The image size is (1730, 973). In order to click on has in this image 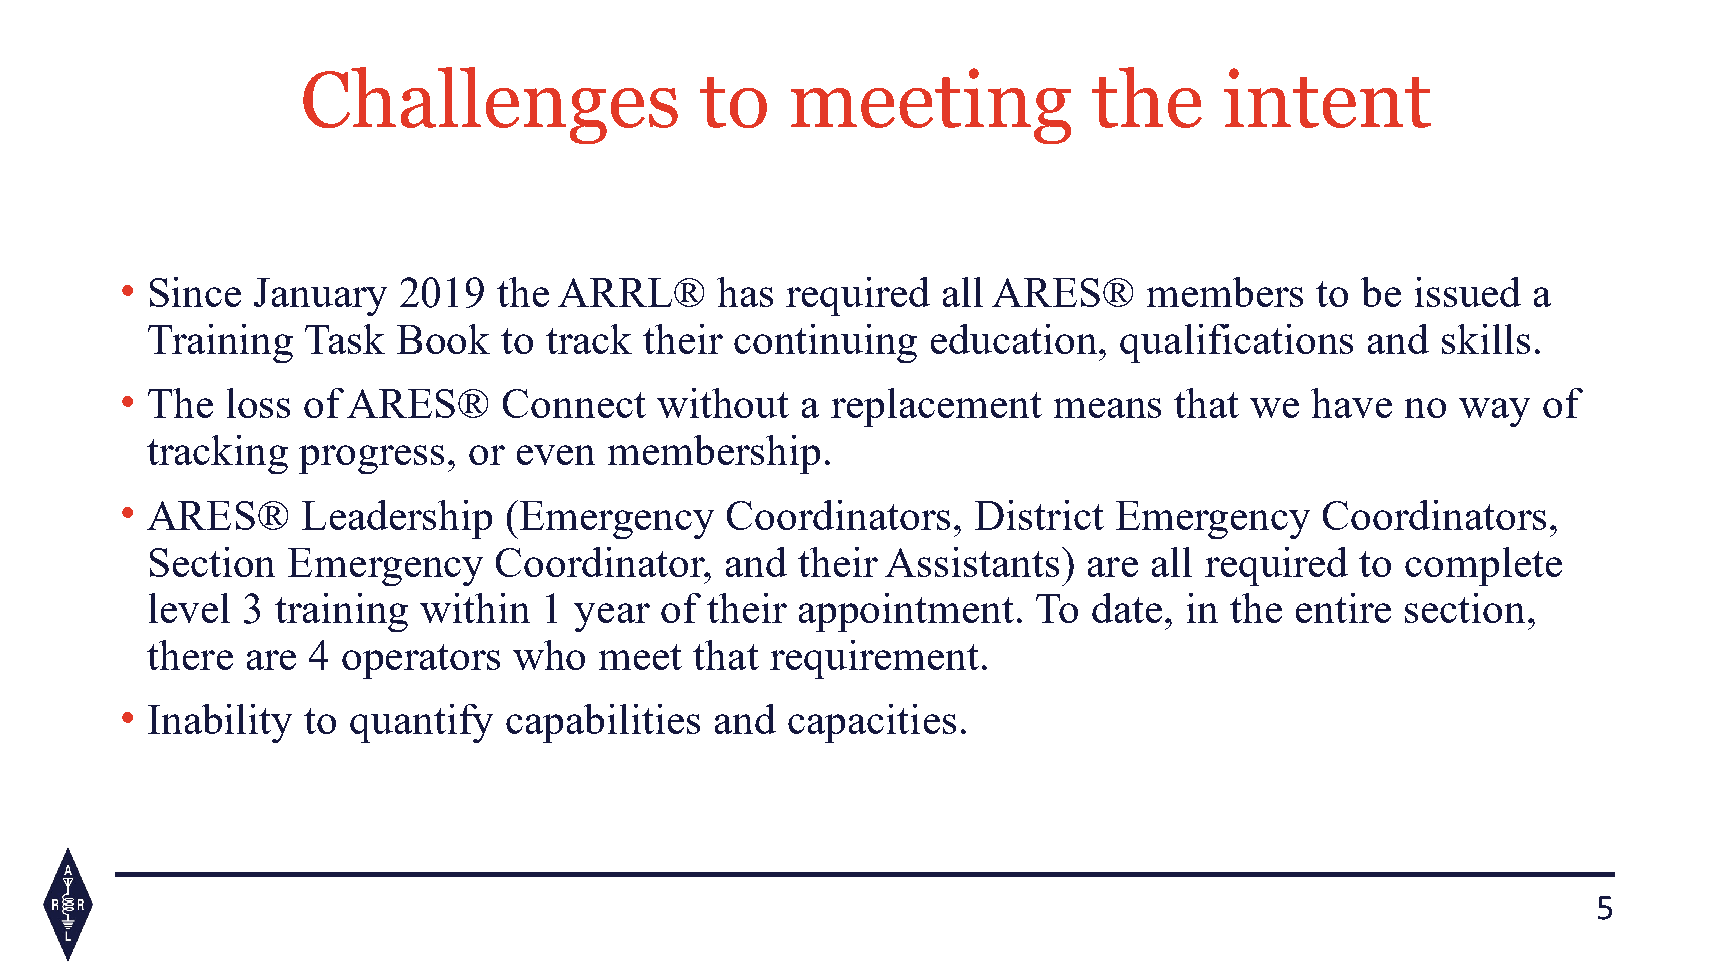, I will do `click(745, 292)`.
